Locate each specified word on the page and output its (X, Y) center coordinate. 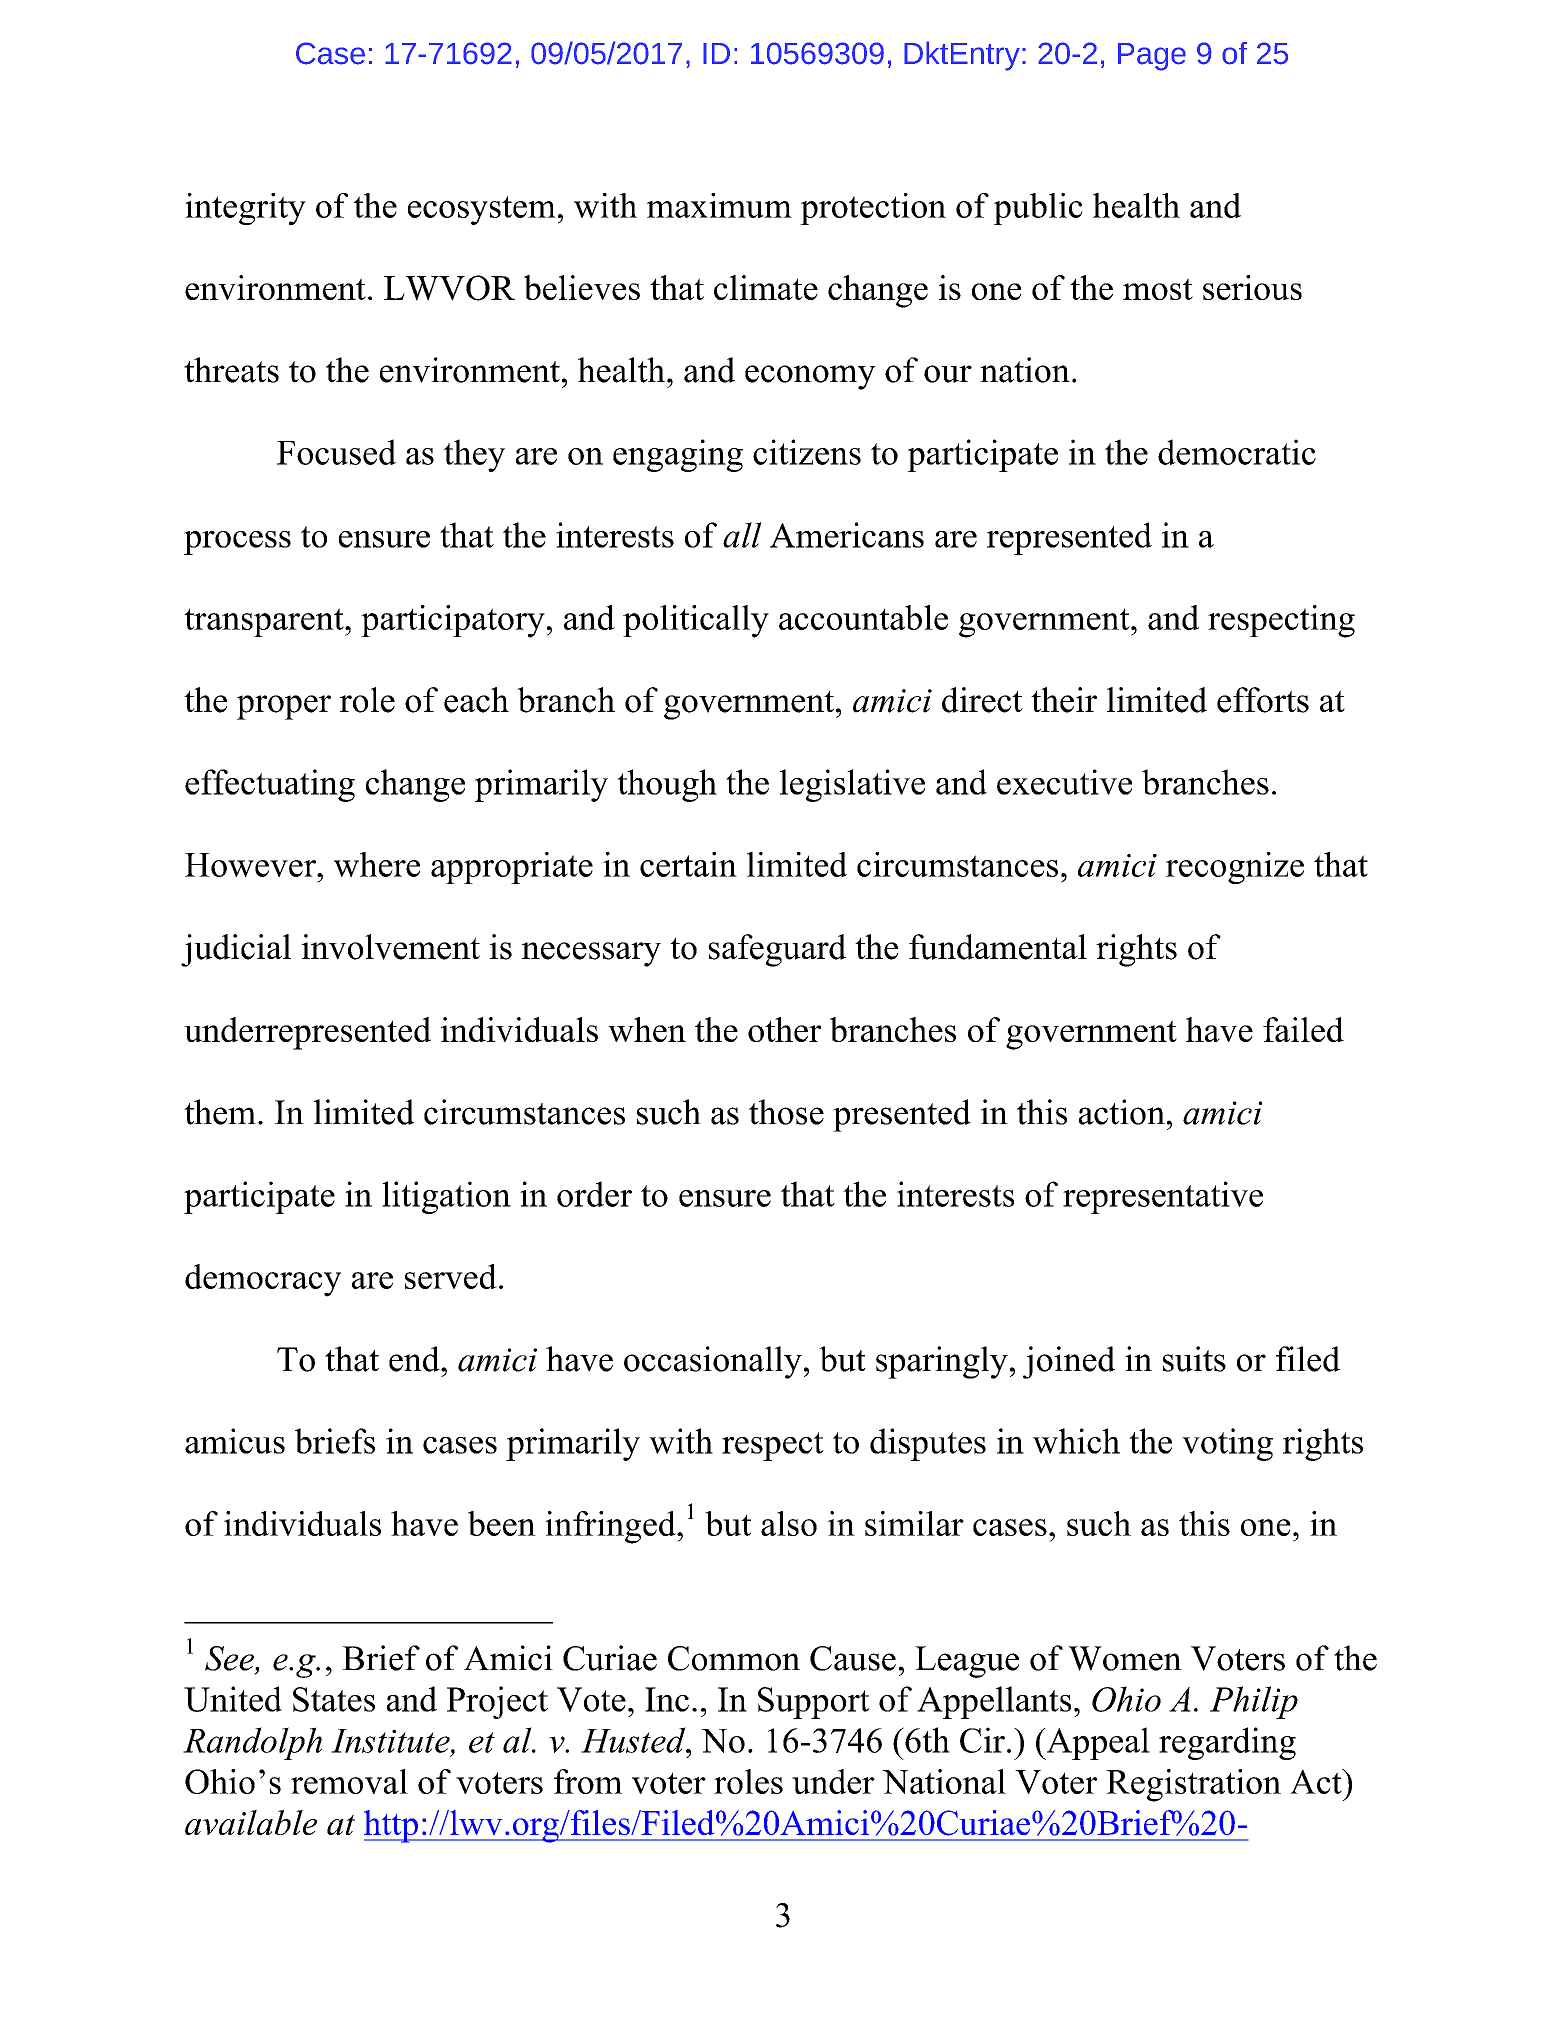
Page (1152, 57)
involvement (391, 947)
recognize (1235, 868)
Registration (1193, 1785)
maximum (719, 205)
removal (349, 1781)
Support (814, 1703)
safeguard (777, 950)
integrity (245, 209)
